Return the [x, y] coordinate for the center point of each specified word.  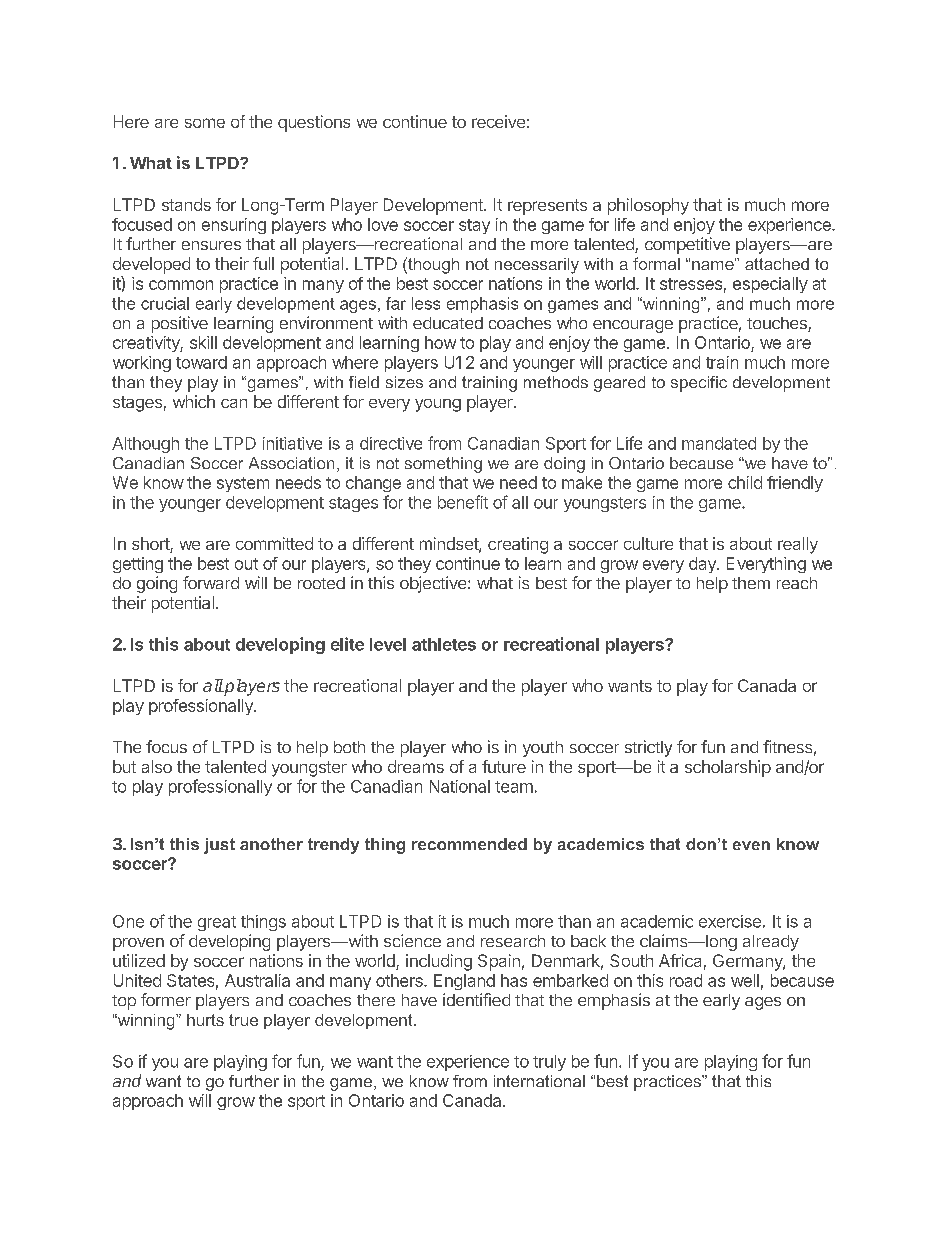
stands [186, 204]
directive [391, 443]
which [194, 401]
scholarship [728, 768]
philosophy [648, 206]
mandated [719, 443]
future [504, 766]
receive [498, 121]
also [157, 766]
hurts [205, 1020]
